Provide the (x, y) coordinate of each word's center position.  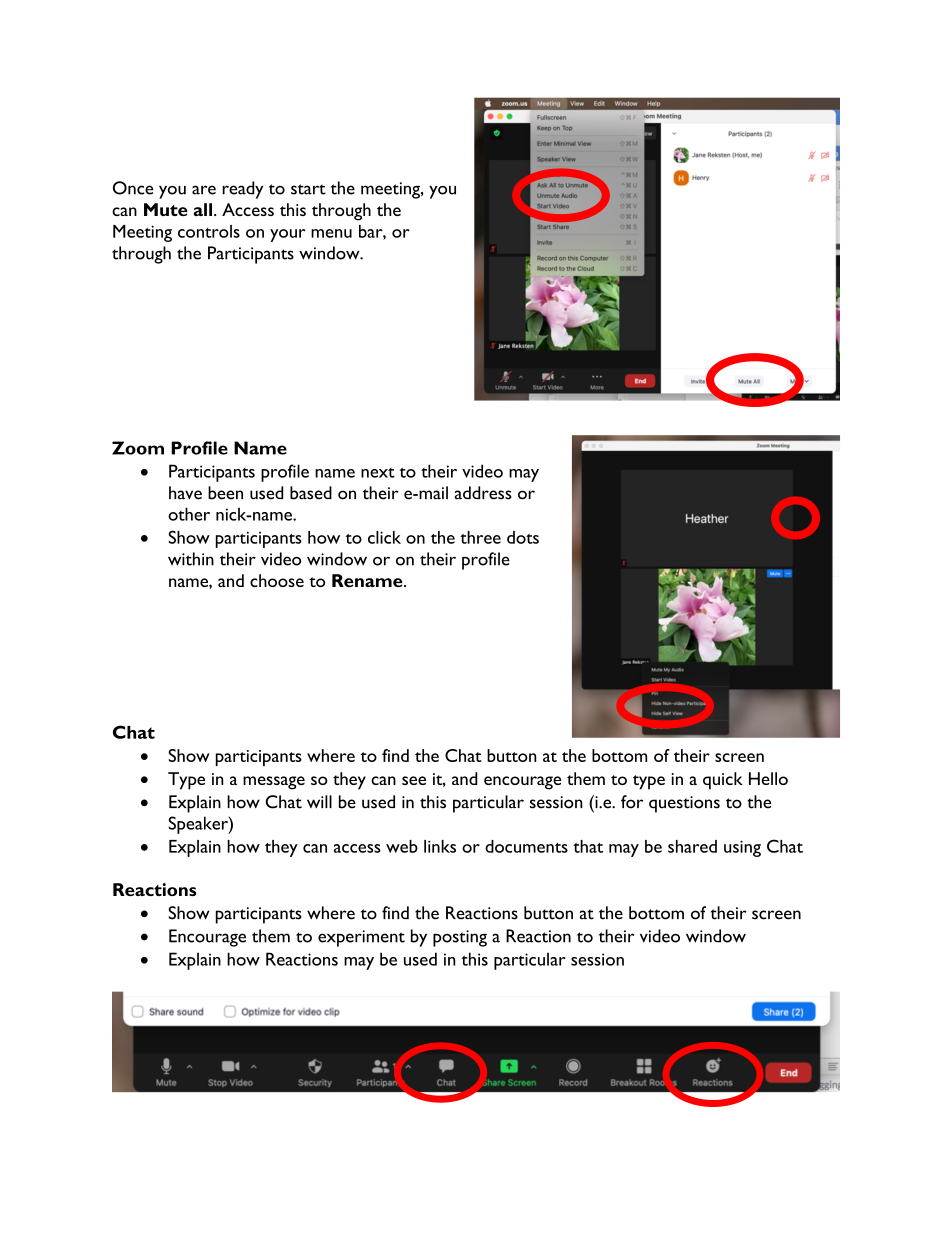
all (203, 209)
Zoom (138, 448)
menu (331, 233)
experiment (361, 938)
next (378, 473)
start (308, 189)
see (414, 780)
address (483, 493)
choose (277, 580)
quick (723, 781)
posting (460, 938)
